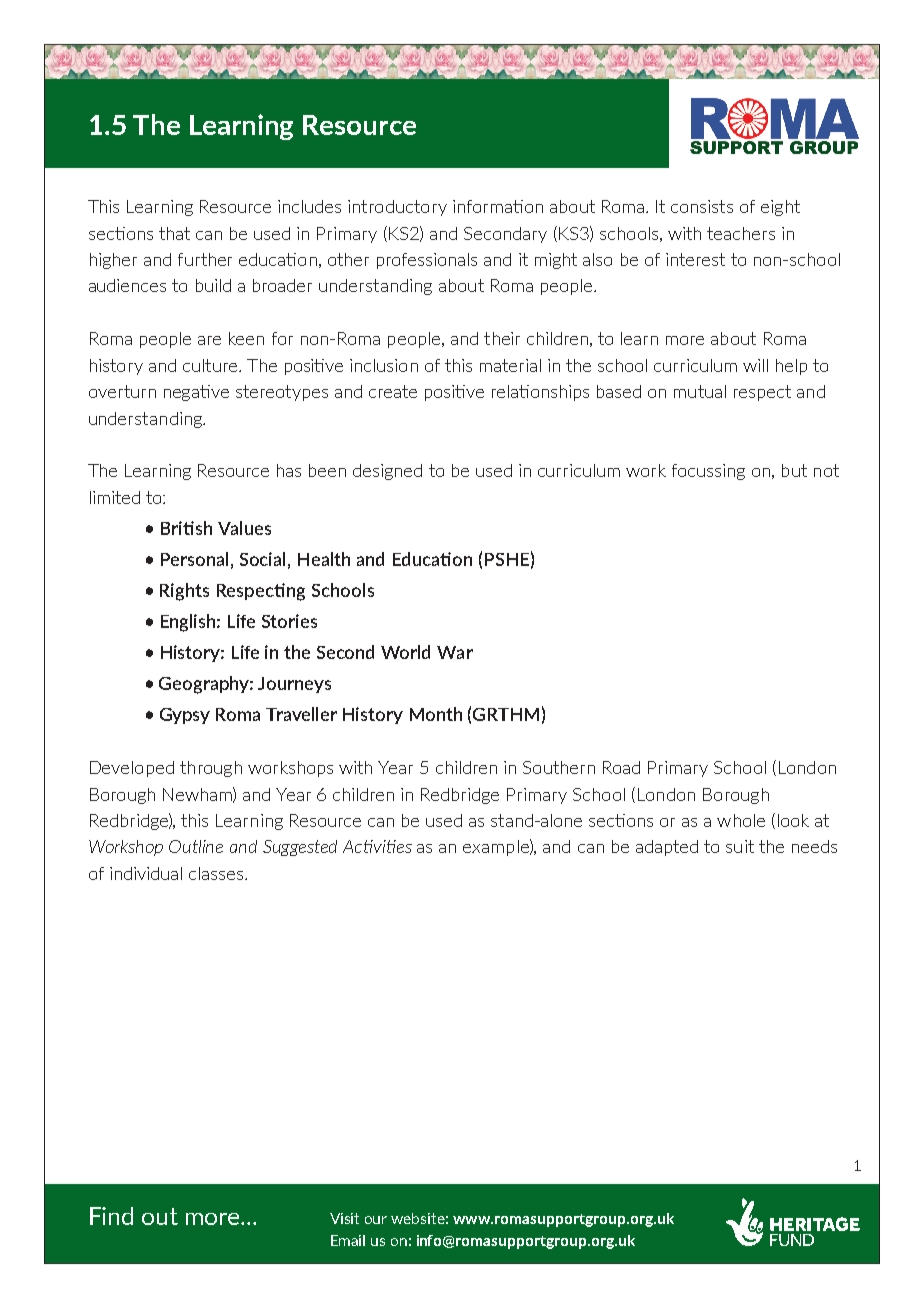 The image size is (924, 1308). I want to click on Rights, so click(184, 592).
